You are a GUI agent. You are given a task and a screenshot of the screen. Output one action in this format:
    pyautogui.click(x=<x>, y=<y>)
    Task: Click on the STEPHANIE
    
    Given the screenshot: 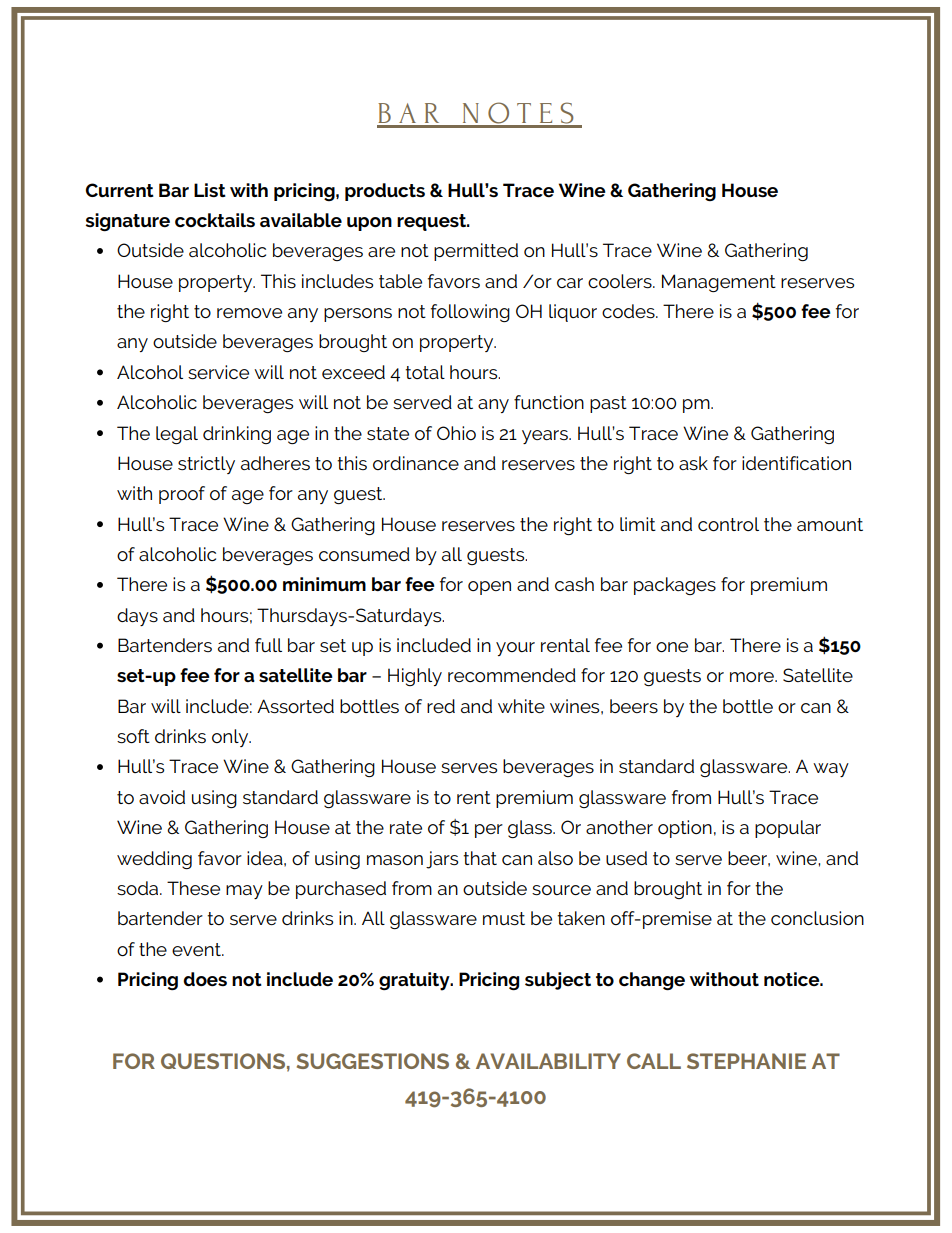 What is the action you would take?
    pyautogui.click(x=746, y=1061)
